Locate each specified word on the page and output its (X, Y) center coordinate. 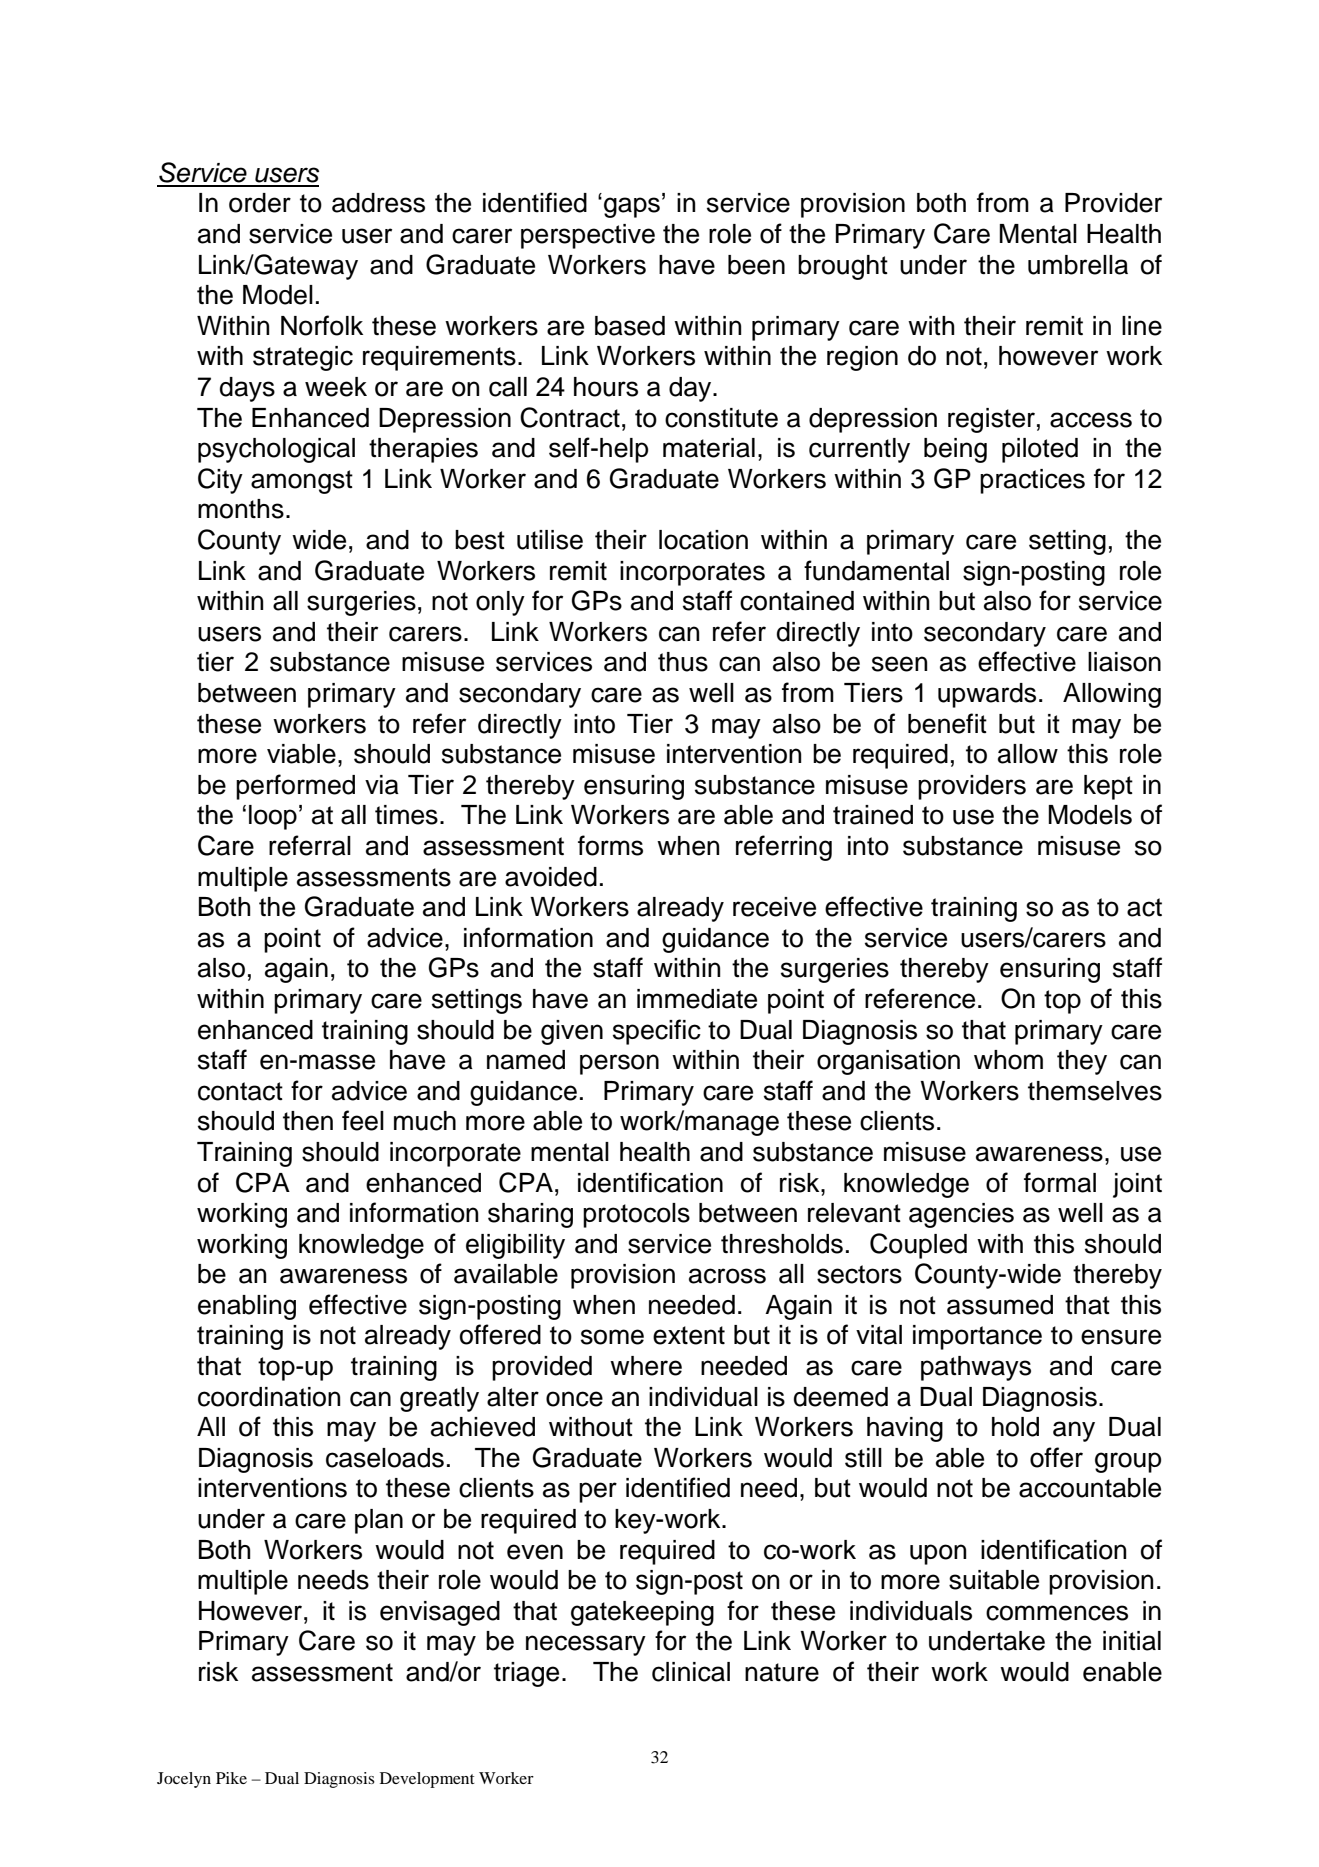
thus (683, 662)
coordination (269, 1397)
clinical (691, 1672)
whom (1008, 1060)
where (646, 1366)
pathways (976, 1368)
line (1142, 326)
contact (240, 1091)
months (241, 509)
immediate (697, 999)
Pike (231, 1778)
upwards (987, 695)
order (260, 203)
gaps (632, 207)
